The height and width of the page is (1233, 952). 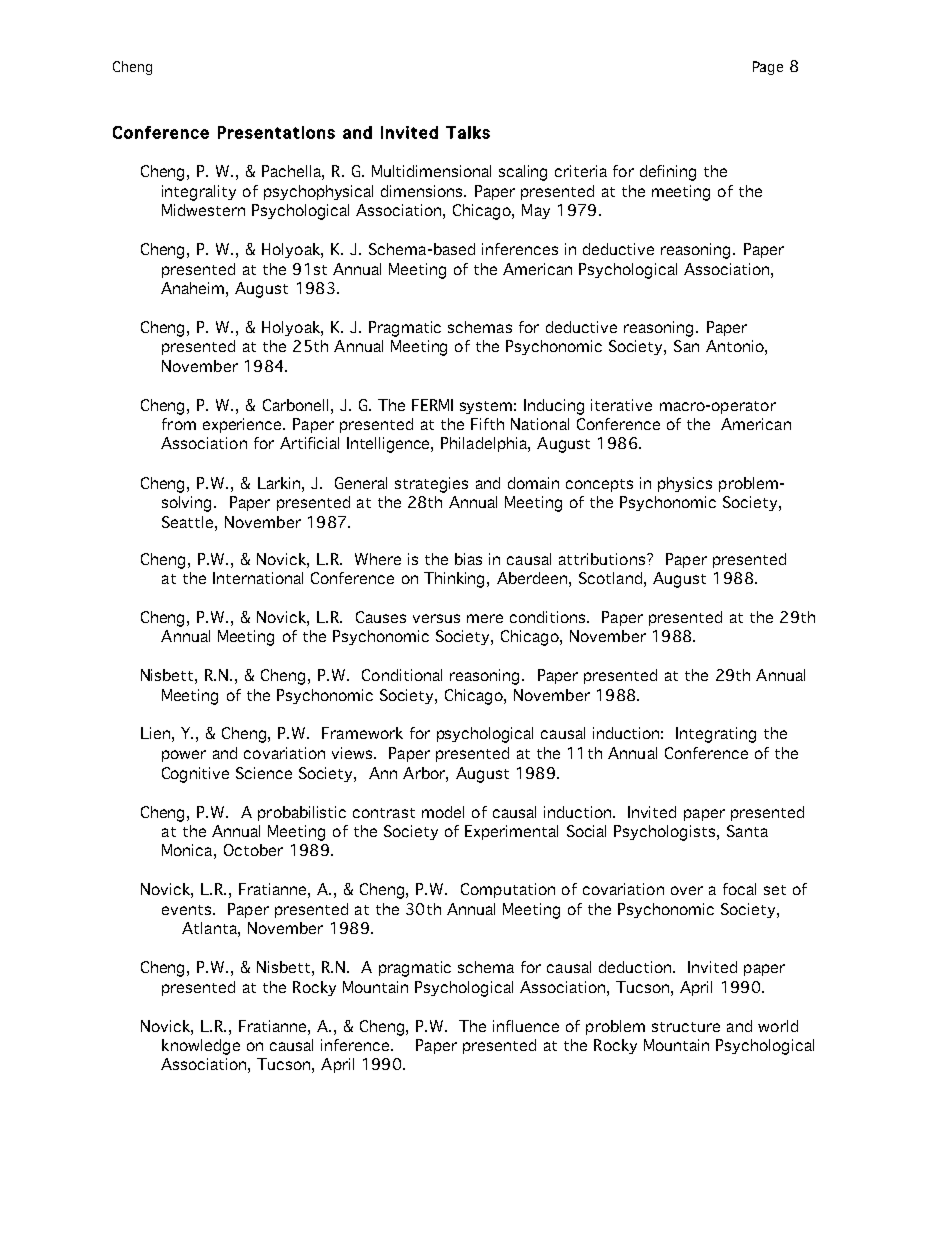 I want to click on experience, so click(x=243, y=425).
